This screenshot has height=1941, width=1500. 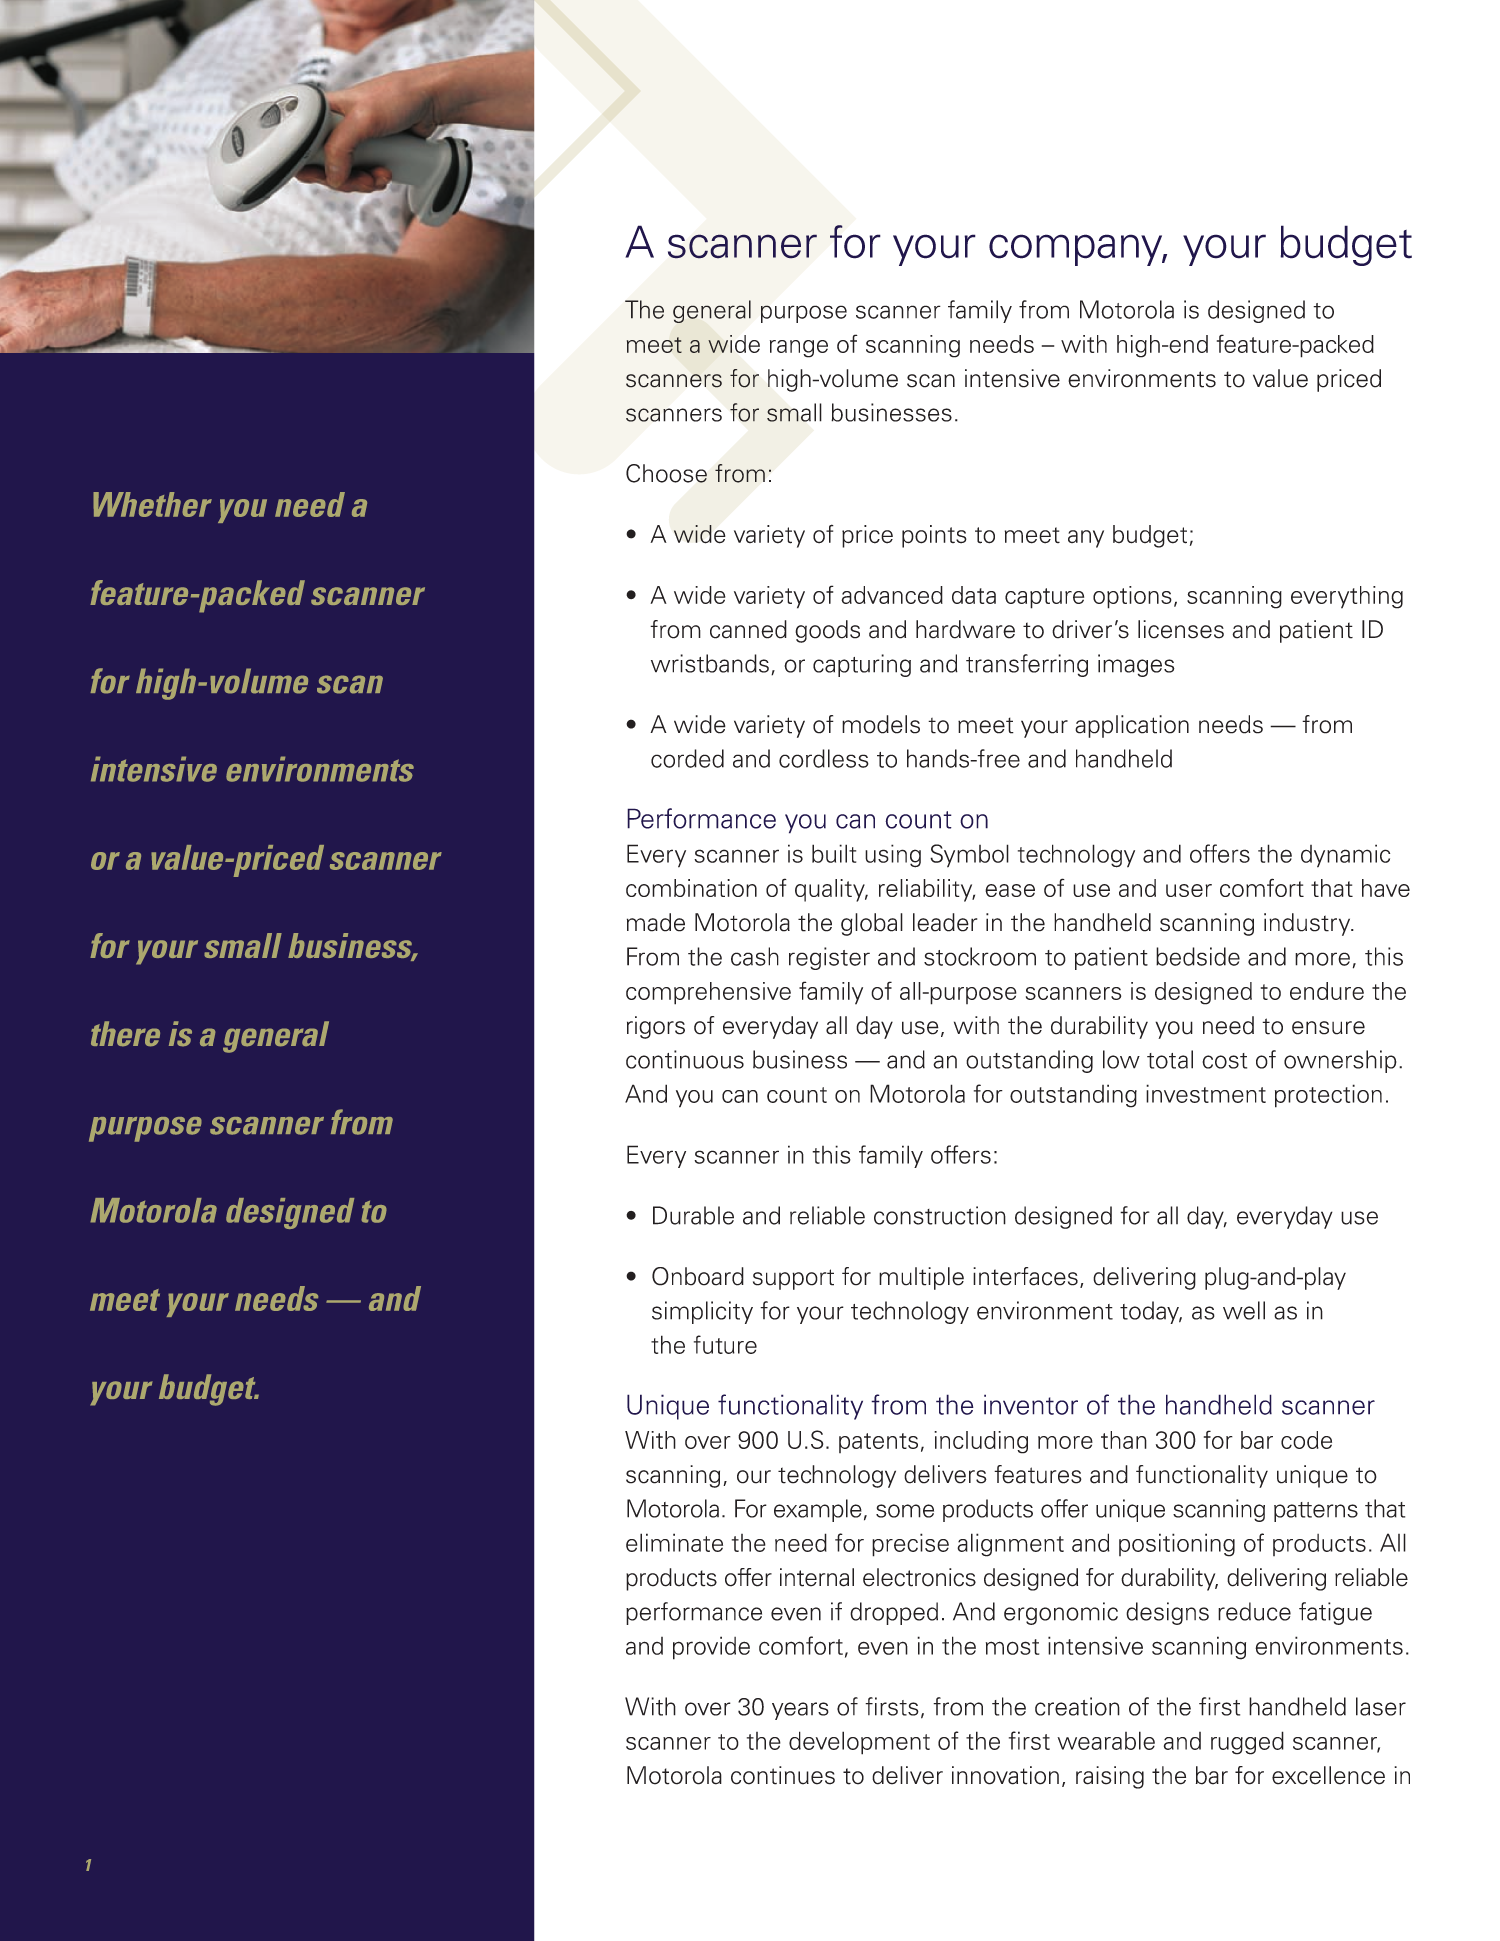 I want to click on provide, so click(x=711, y=1648).
